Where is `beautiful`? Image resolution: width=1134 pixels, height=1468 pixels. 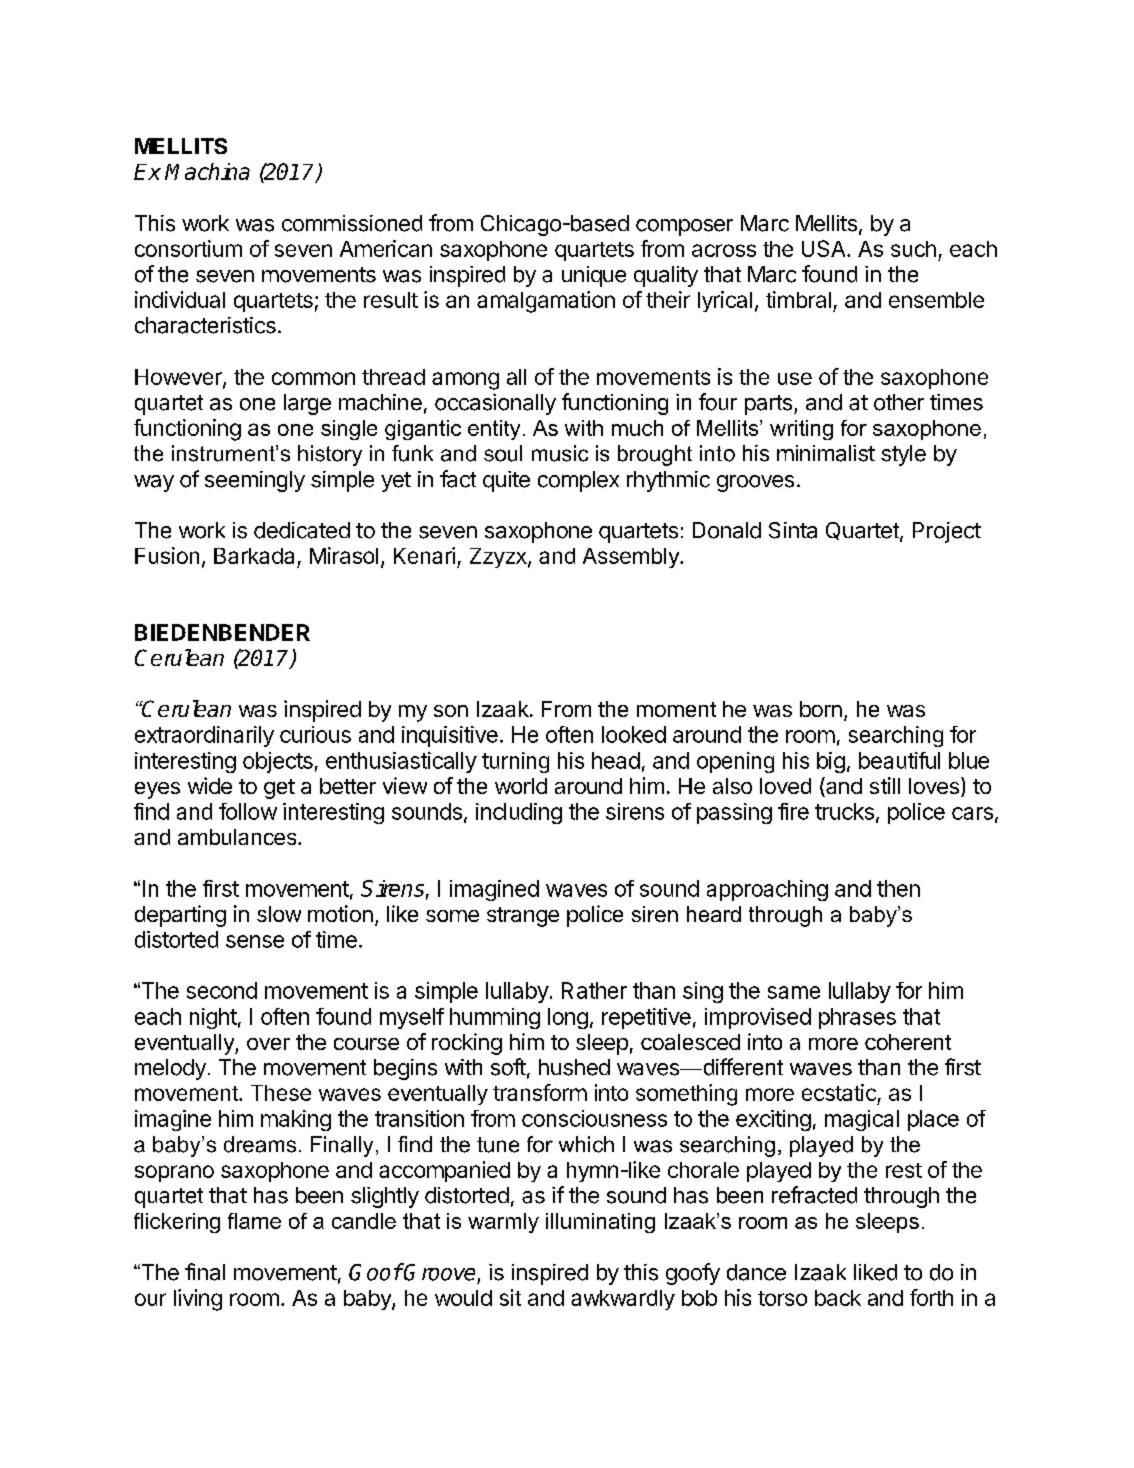
beautiful is located at coordinates (899, 760).
